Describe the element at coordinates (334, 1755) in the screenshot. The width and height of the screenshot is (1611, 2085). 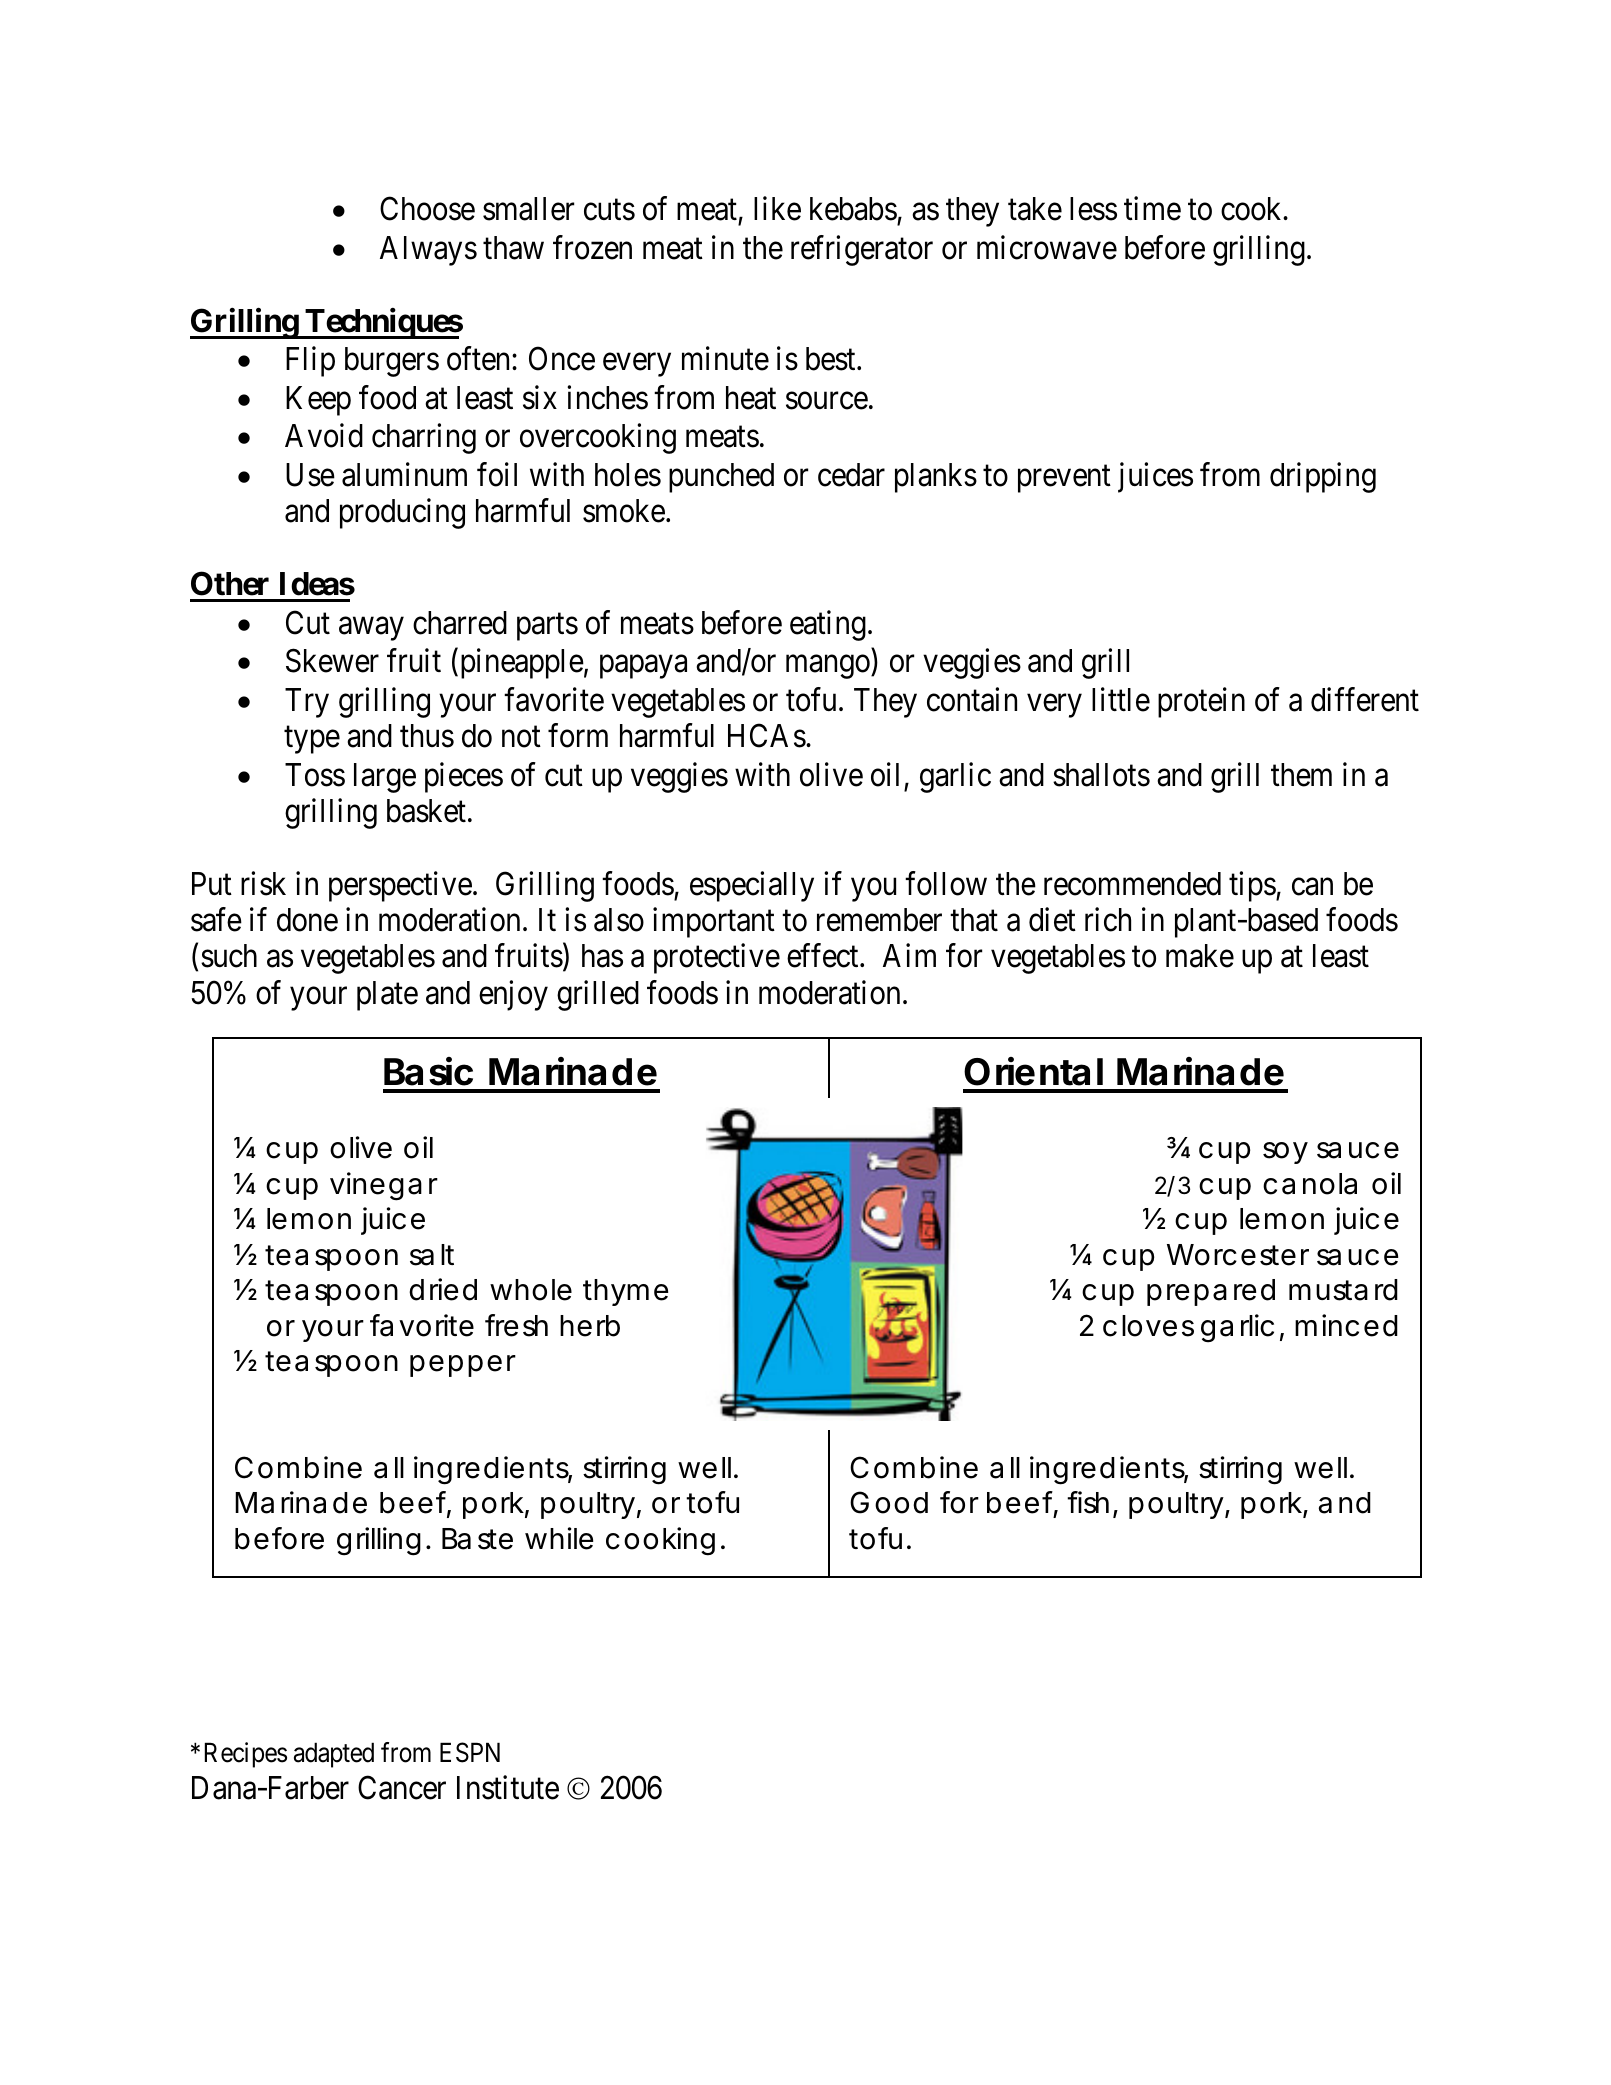
I see `adapted` at that location.
